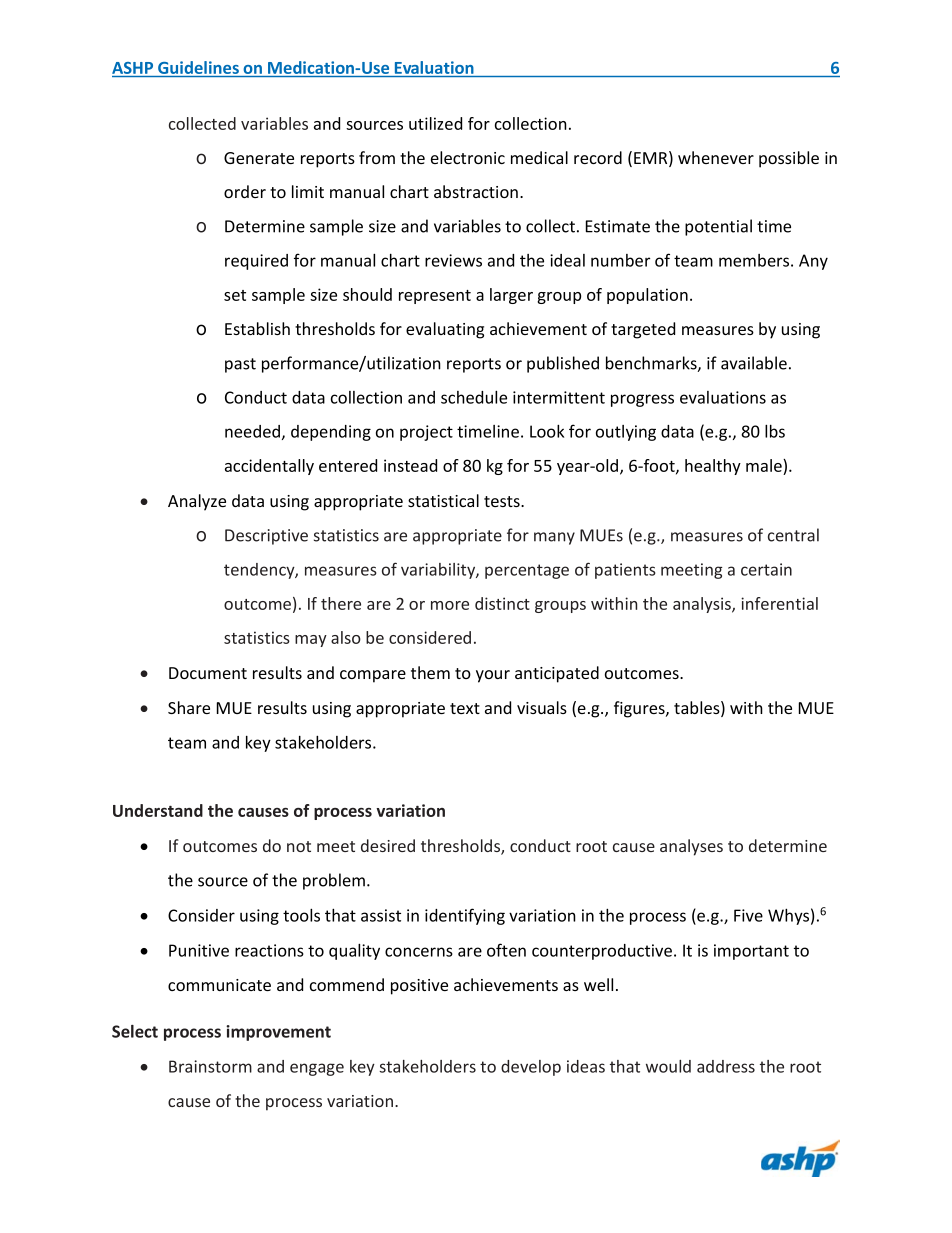 The image size is (952, 1233). I want to click on more, so click(450, 605).
